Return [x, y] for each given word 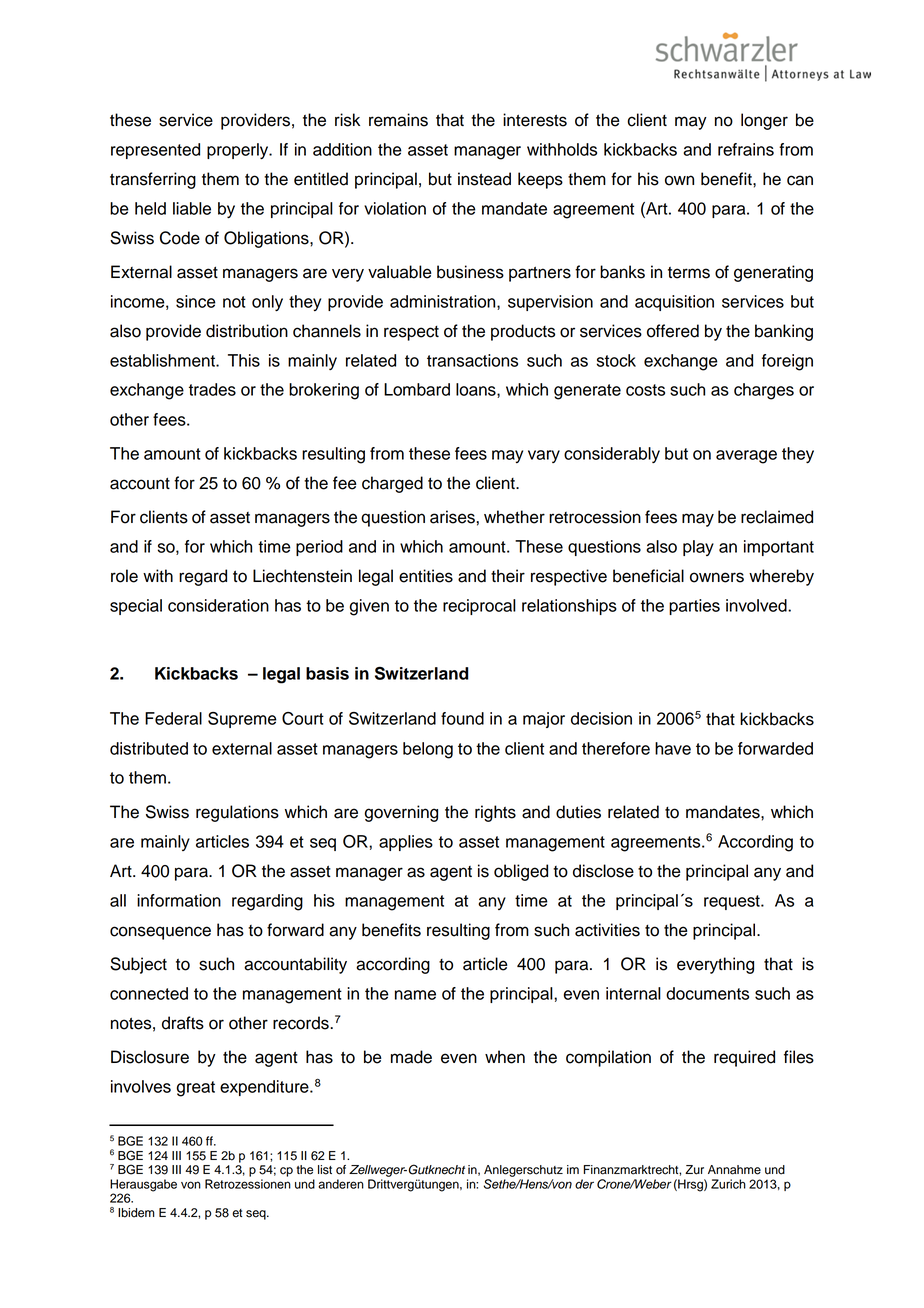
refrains [746, 149]
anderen [341, 1184]
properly [239, 151]
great [196, 1089]
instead [484, 179]
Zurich [728, 1184]
